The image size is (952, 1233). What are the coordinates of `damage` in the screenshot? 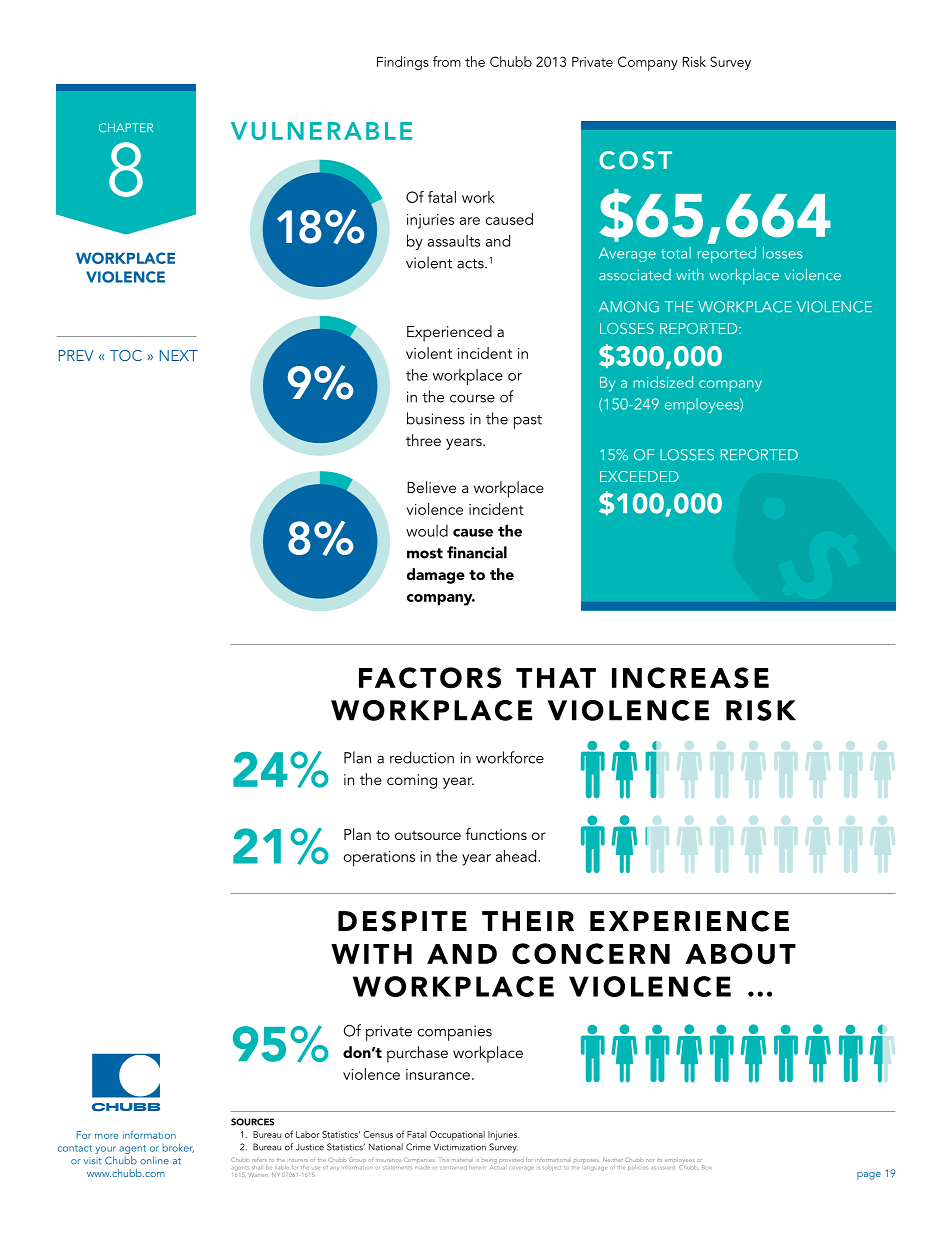 It's located at (436, 576).
